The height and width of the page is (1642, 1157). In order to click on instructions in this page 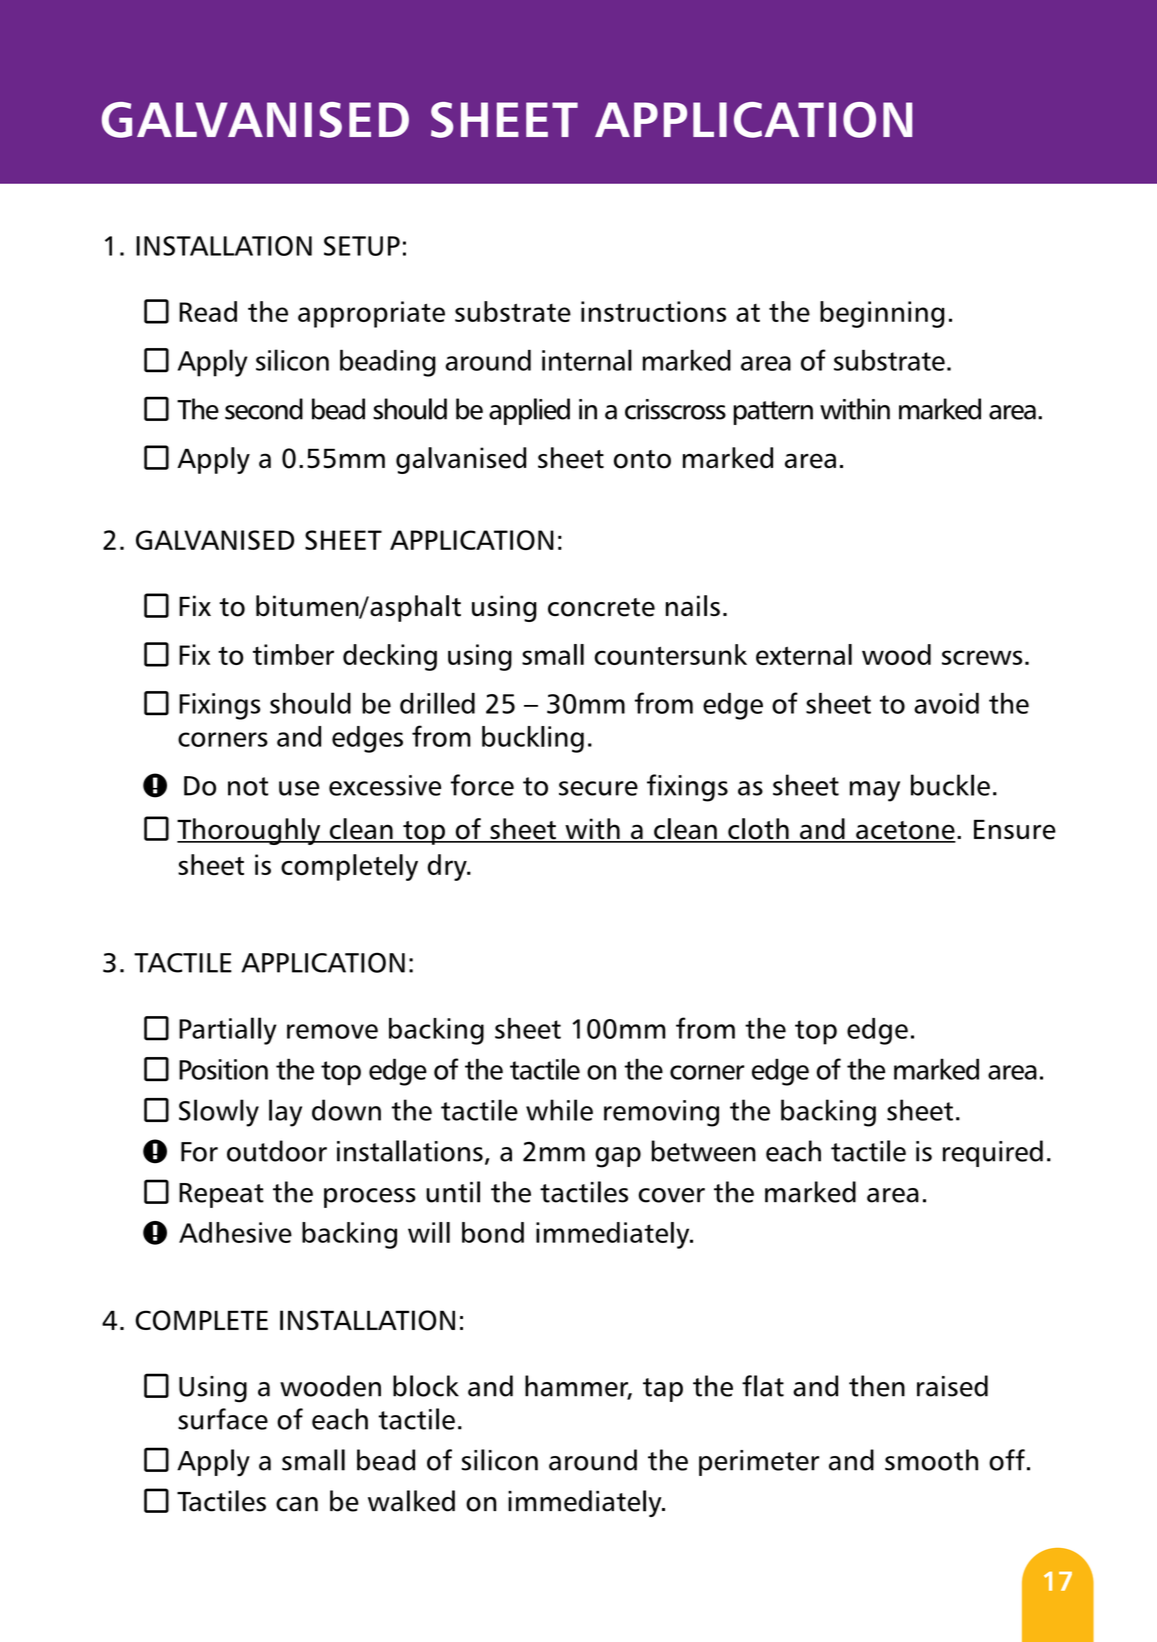, I will do `click(653, 311)`.
